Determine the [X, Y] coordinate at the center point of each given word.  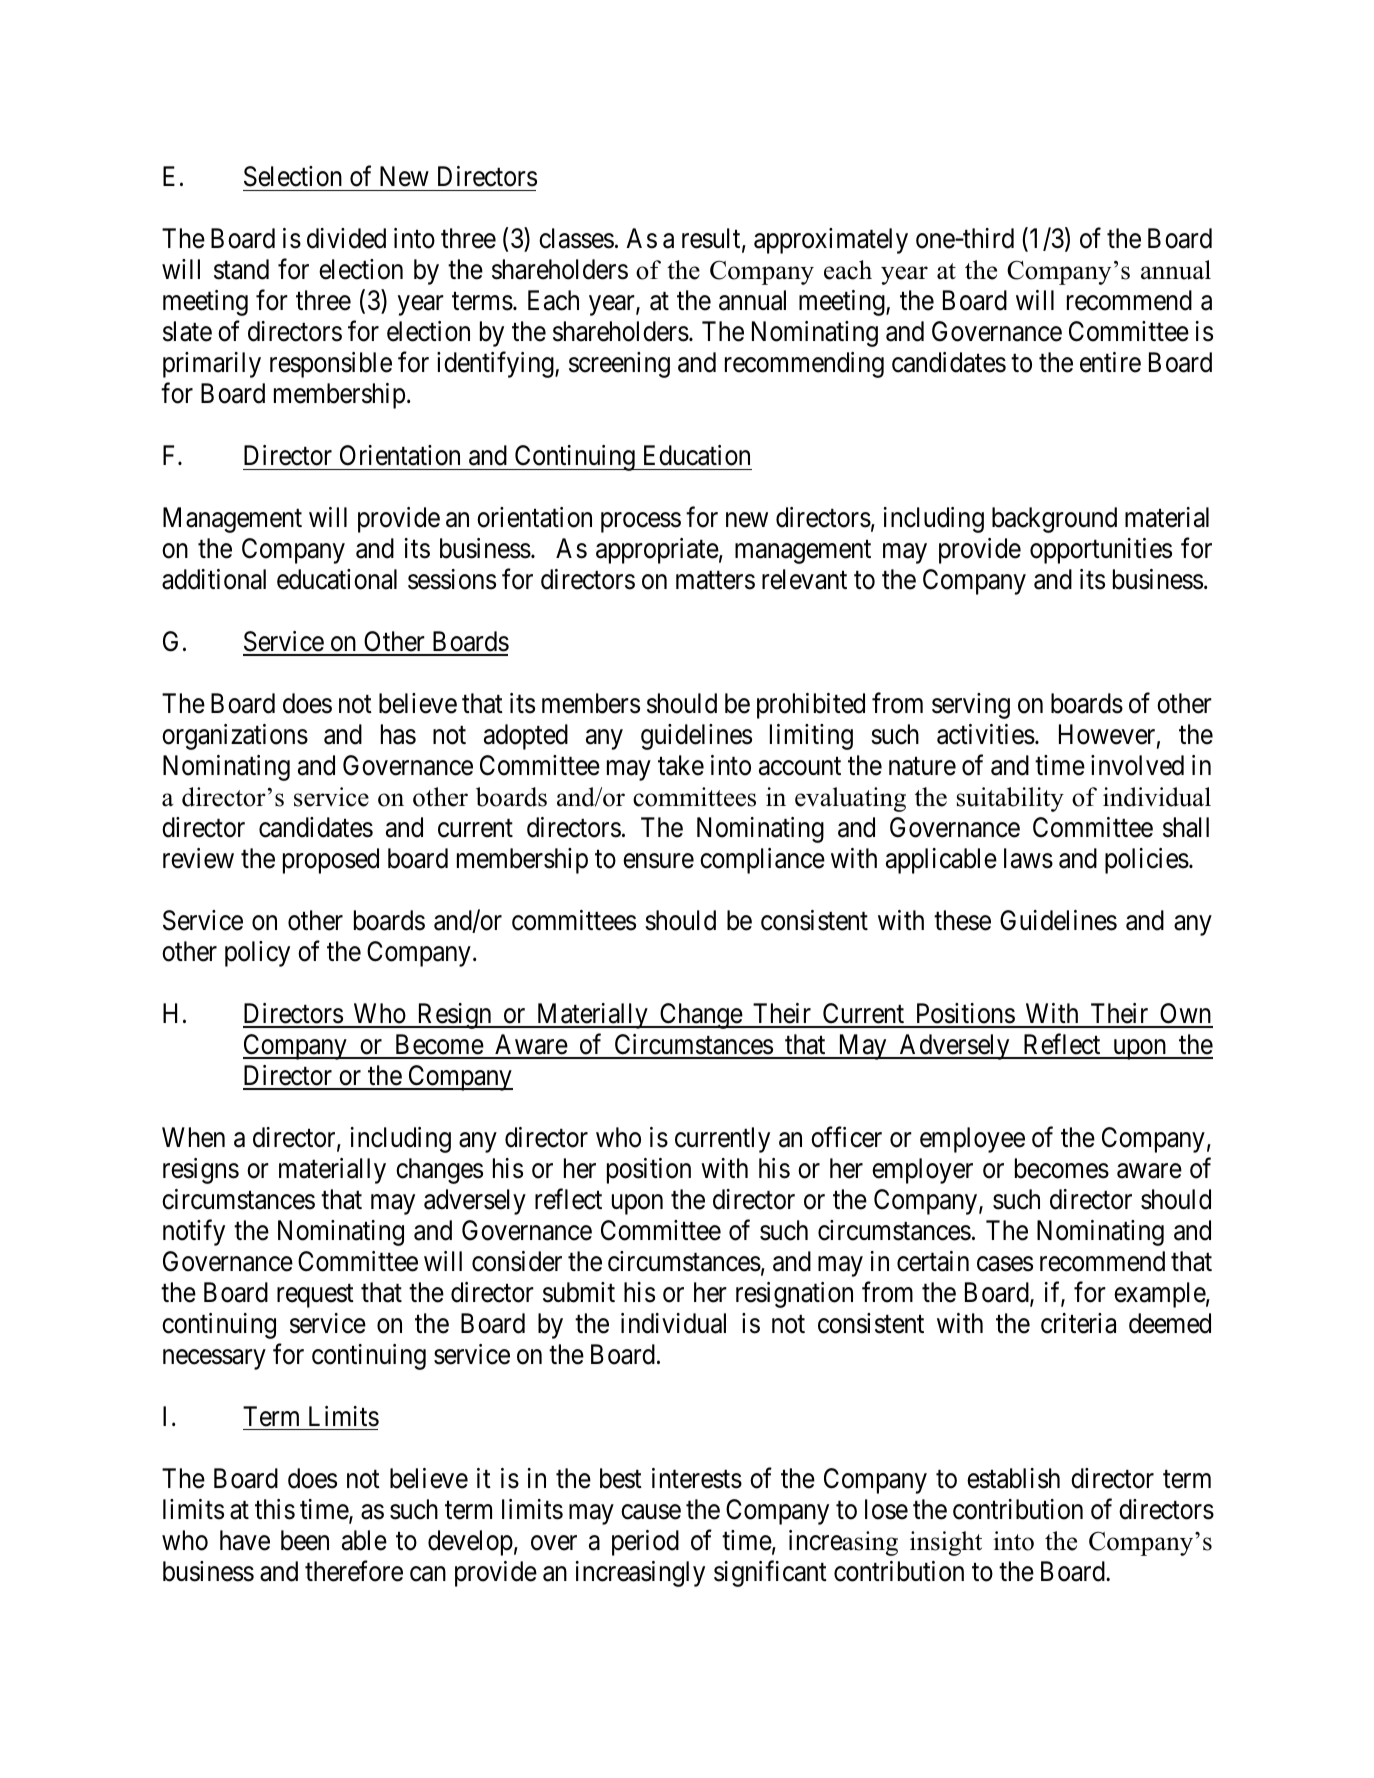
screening [619, 365]
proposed [331, 861]
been [305, 1540]
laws [1028, 858]
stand [241, 269]
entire [1110, 362]
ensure [658, 861]
